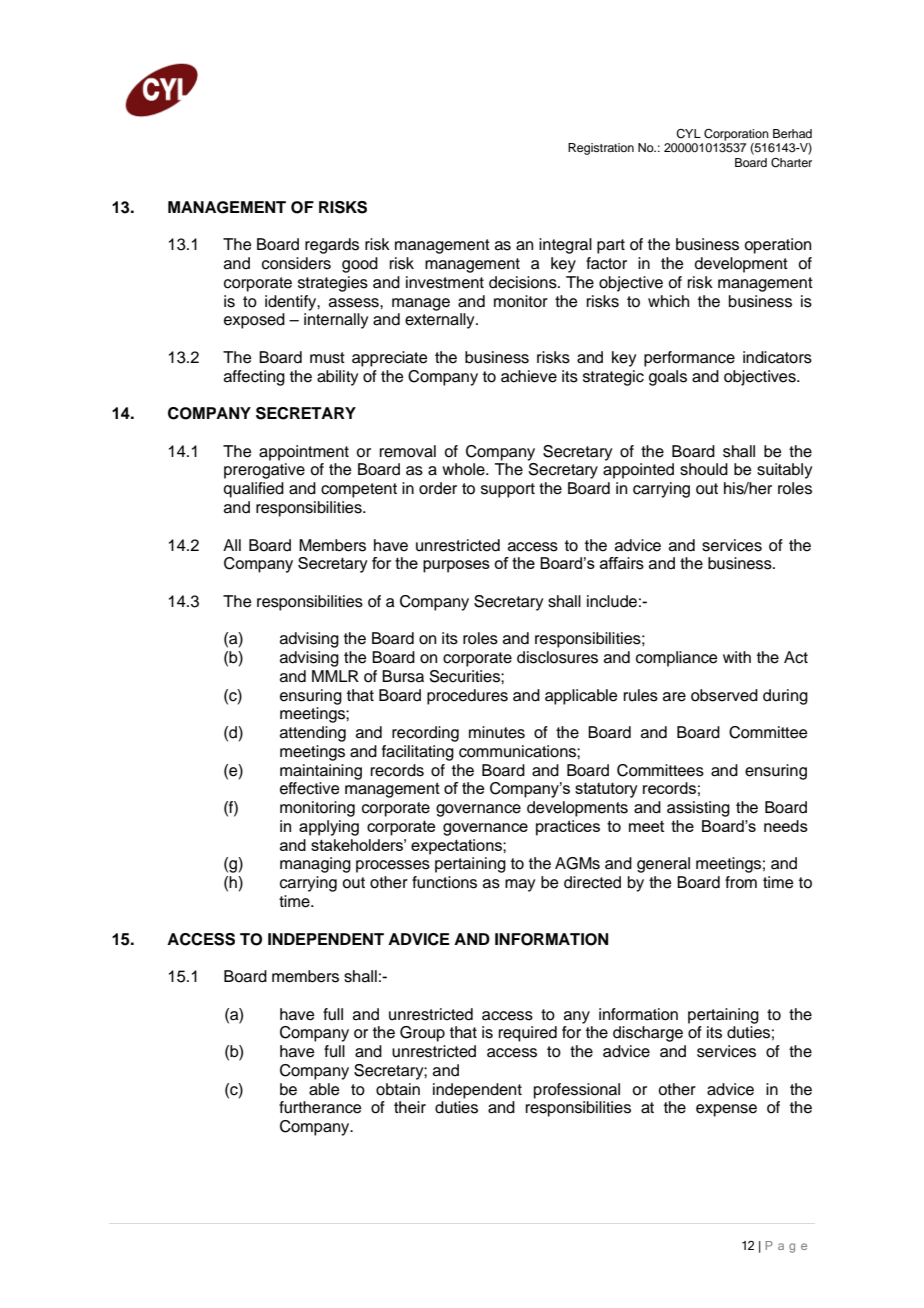 This page has height=1308, width=924. Describe the element at coordinates (698, 809) in the page. I see `assisting` at that location.
